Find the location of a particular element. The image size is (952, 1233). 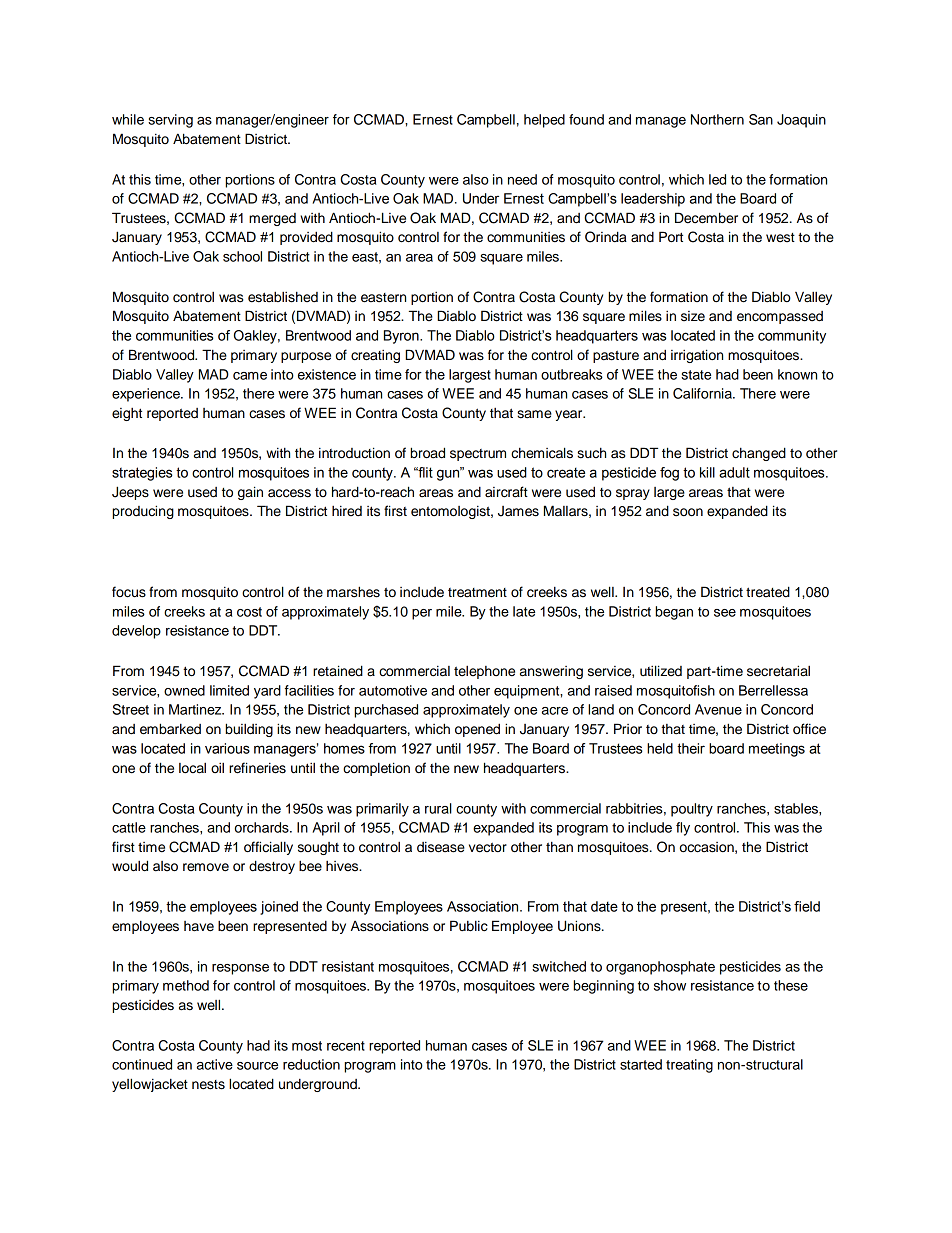

Northern is located at coordinates (717, 119).
